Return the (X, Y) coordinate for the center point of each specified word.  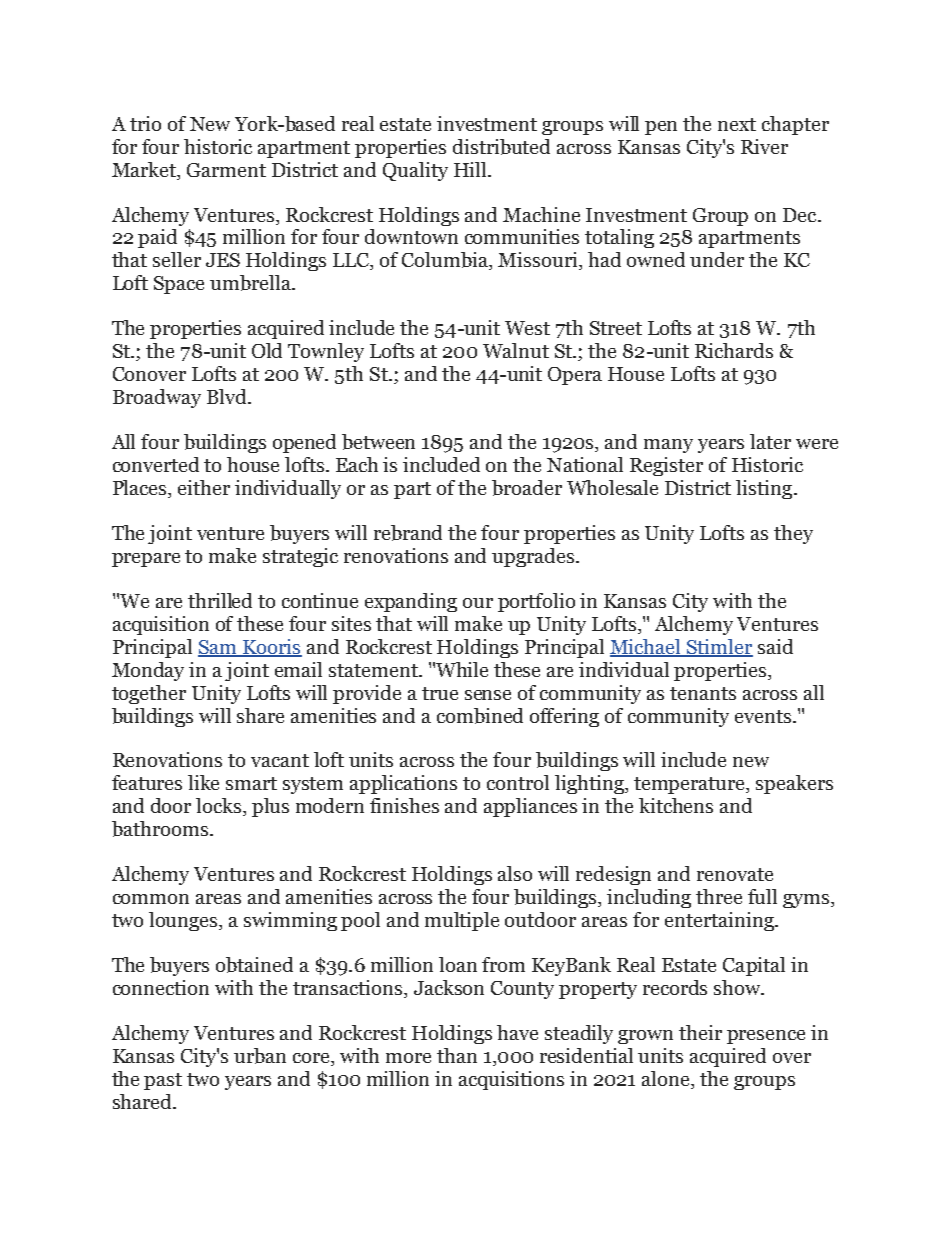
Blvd (228, 396)
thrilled (220, 600)
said (775, 646)
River (764, 146)
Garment (226, 170)
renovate (735, 874)
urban (260, 1056)
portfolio (536, 602)
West (527, 328)
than (457, 1055)
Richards (734, 350)
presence (766, 1037)
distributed (501, 147)
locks (220, 807)
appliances (530, 807)
